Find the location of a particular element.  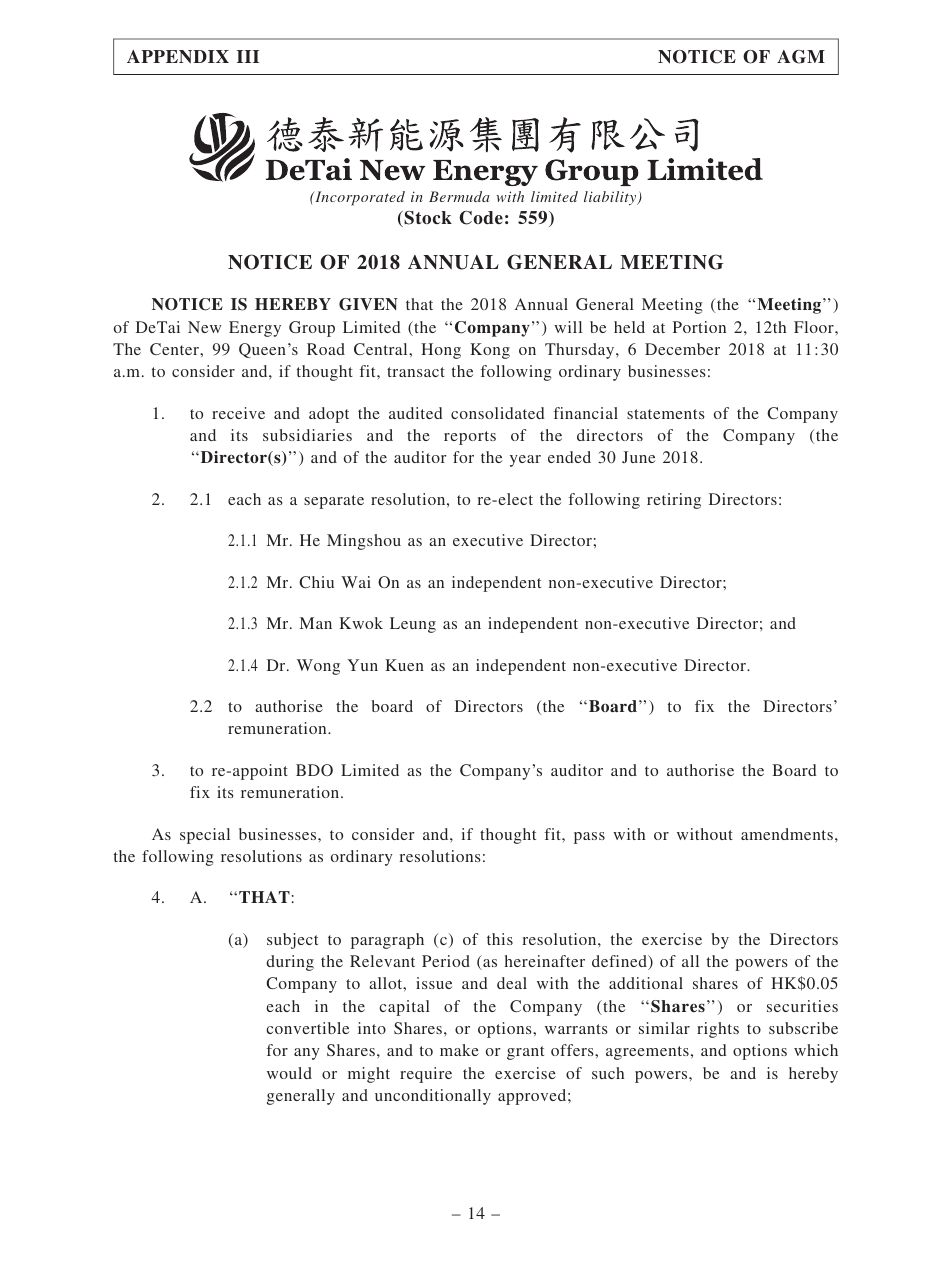

AGM is located at coordinates (801, 57).
